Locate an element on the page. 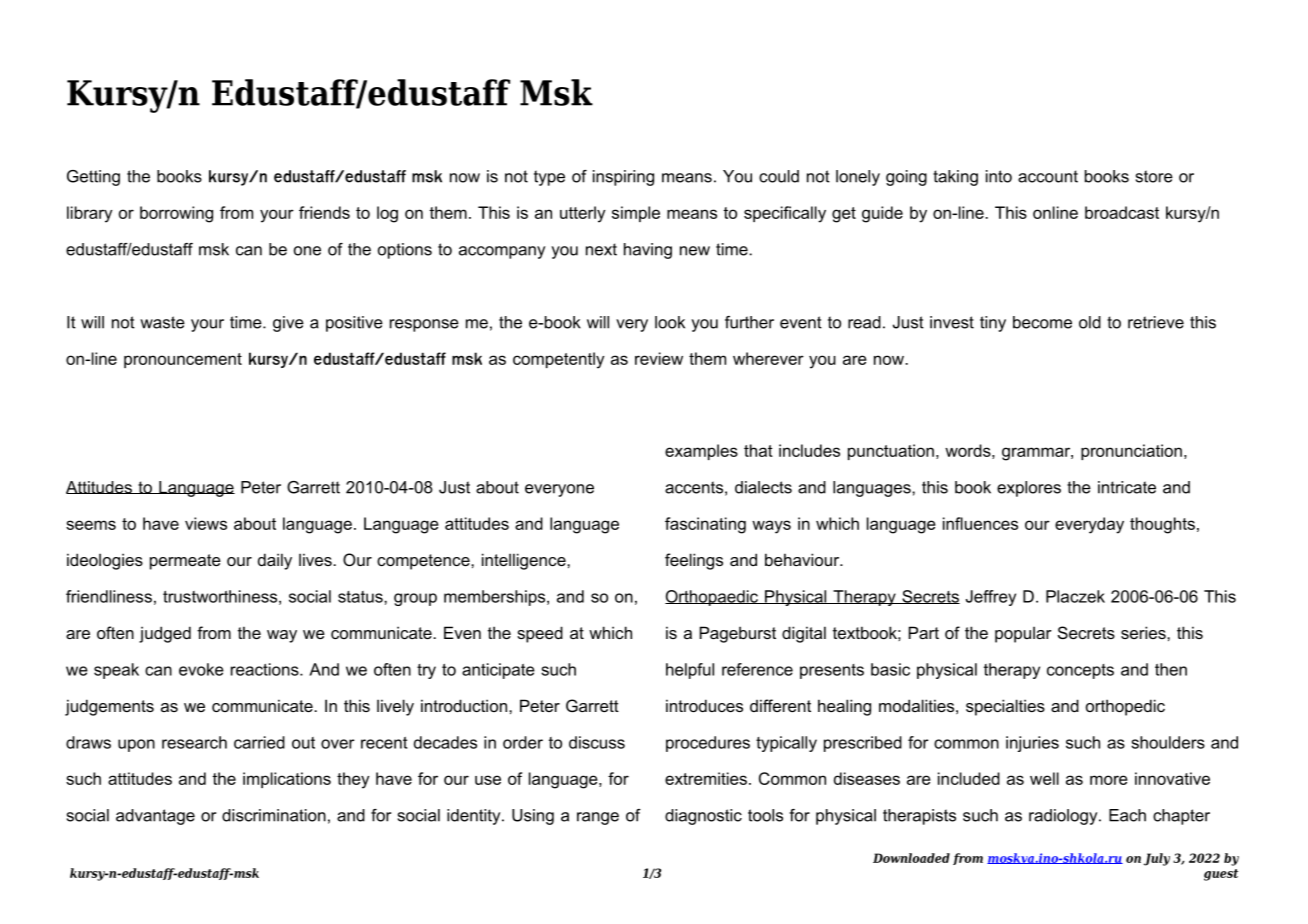 This document has width=1308, height=924. discrimination is located at coordinates (274, 815).
